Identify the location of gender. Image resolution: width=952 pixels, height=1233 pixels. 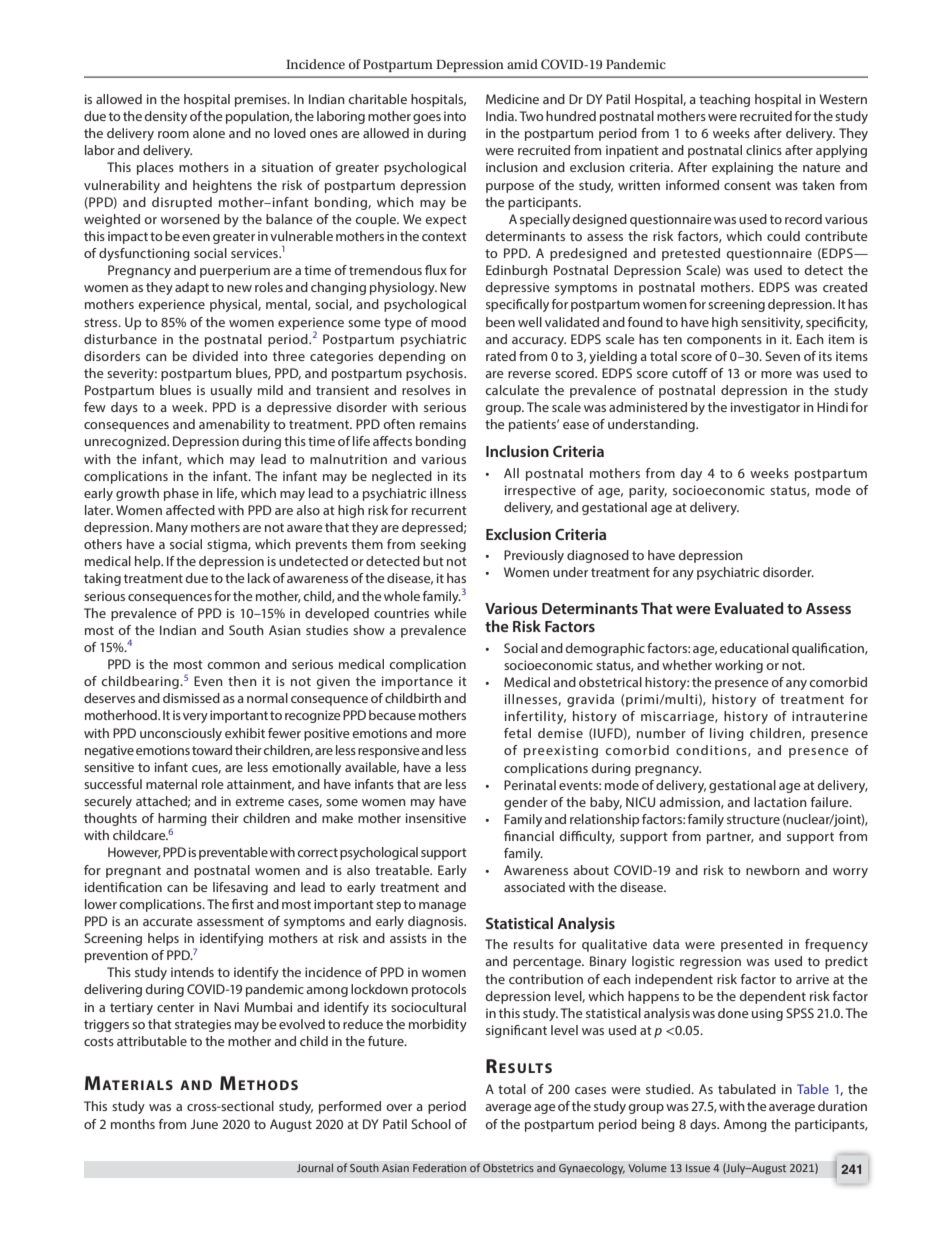
(526, 803).
